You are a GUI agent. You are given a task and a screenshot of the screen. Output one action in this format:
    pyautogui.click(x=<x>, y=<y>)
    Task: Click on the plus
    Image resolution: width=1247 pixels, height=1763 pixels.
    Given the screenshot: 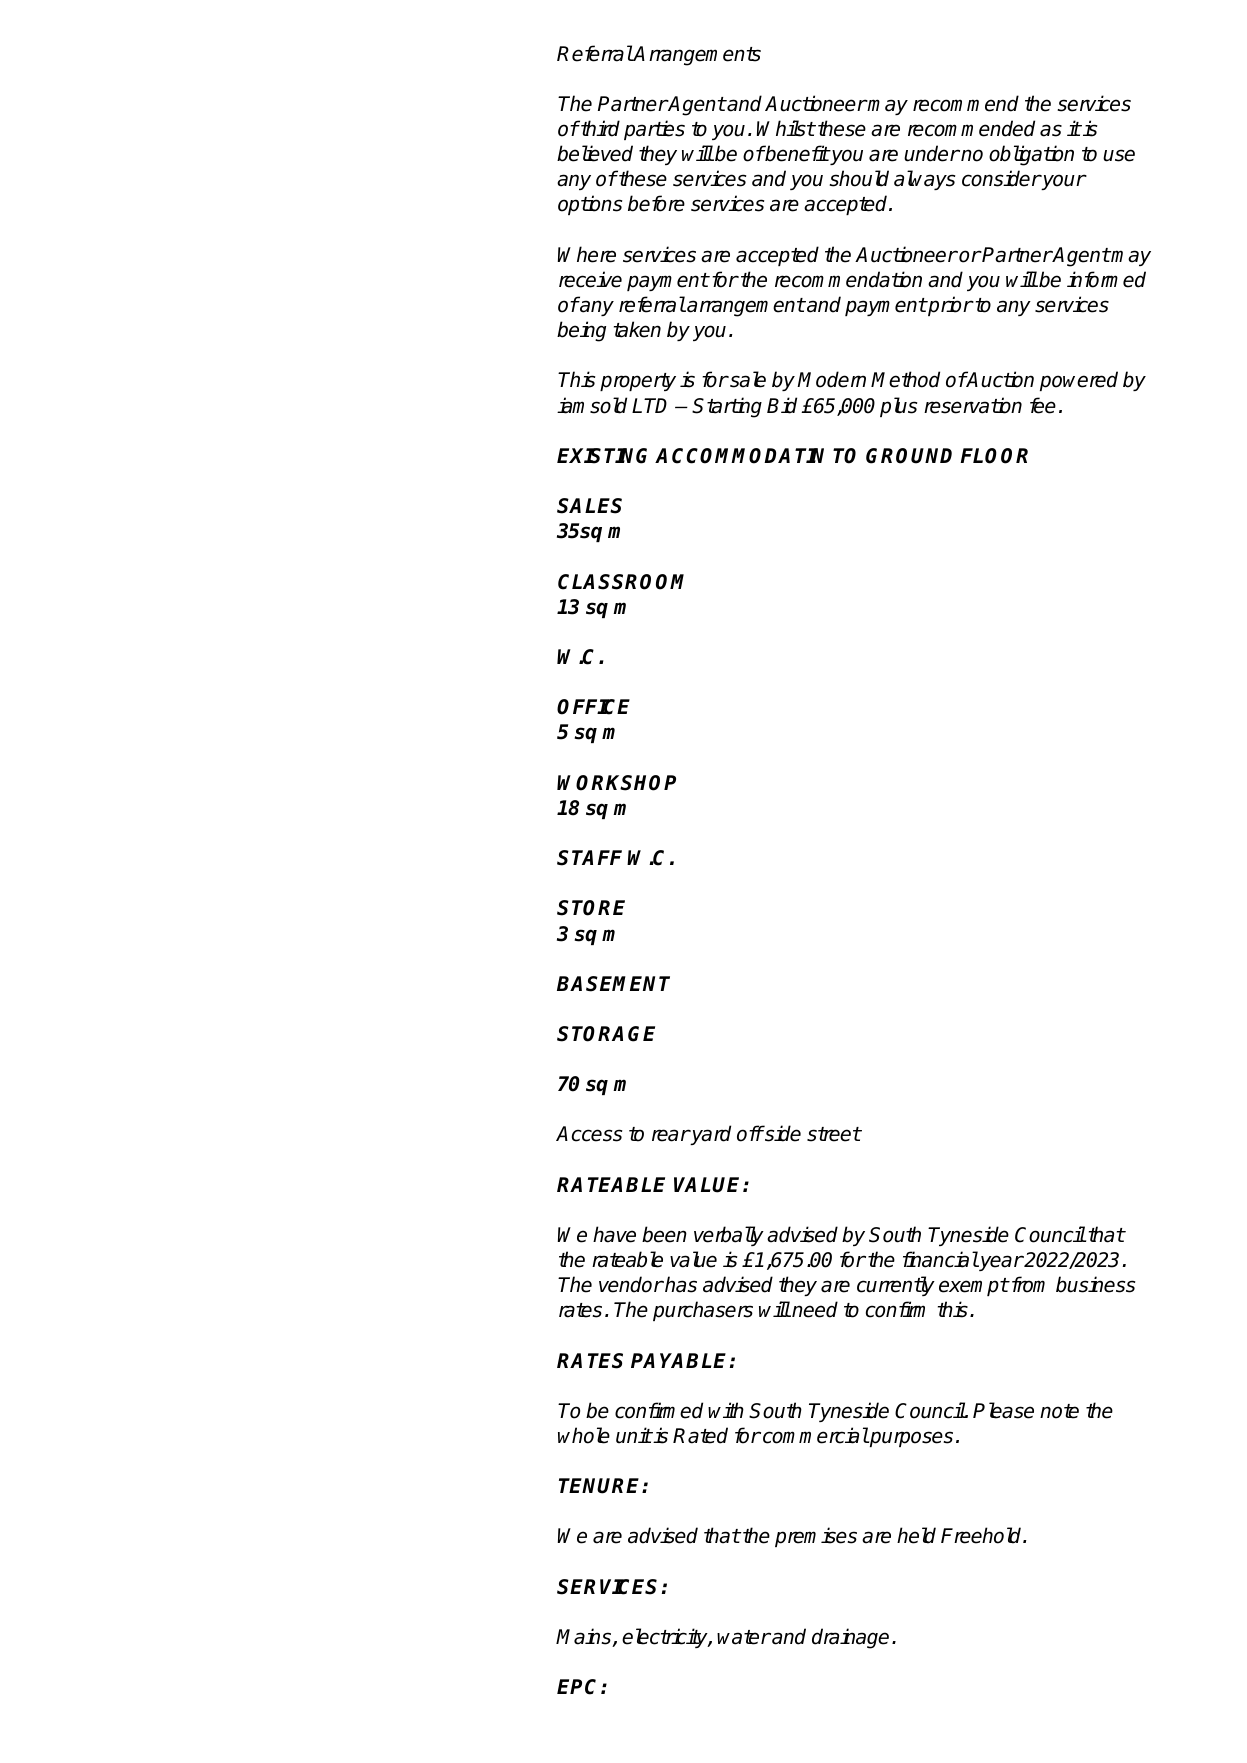 What is the action you would take?
    pyautogui.click(x=898, y=407)
